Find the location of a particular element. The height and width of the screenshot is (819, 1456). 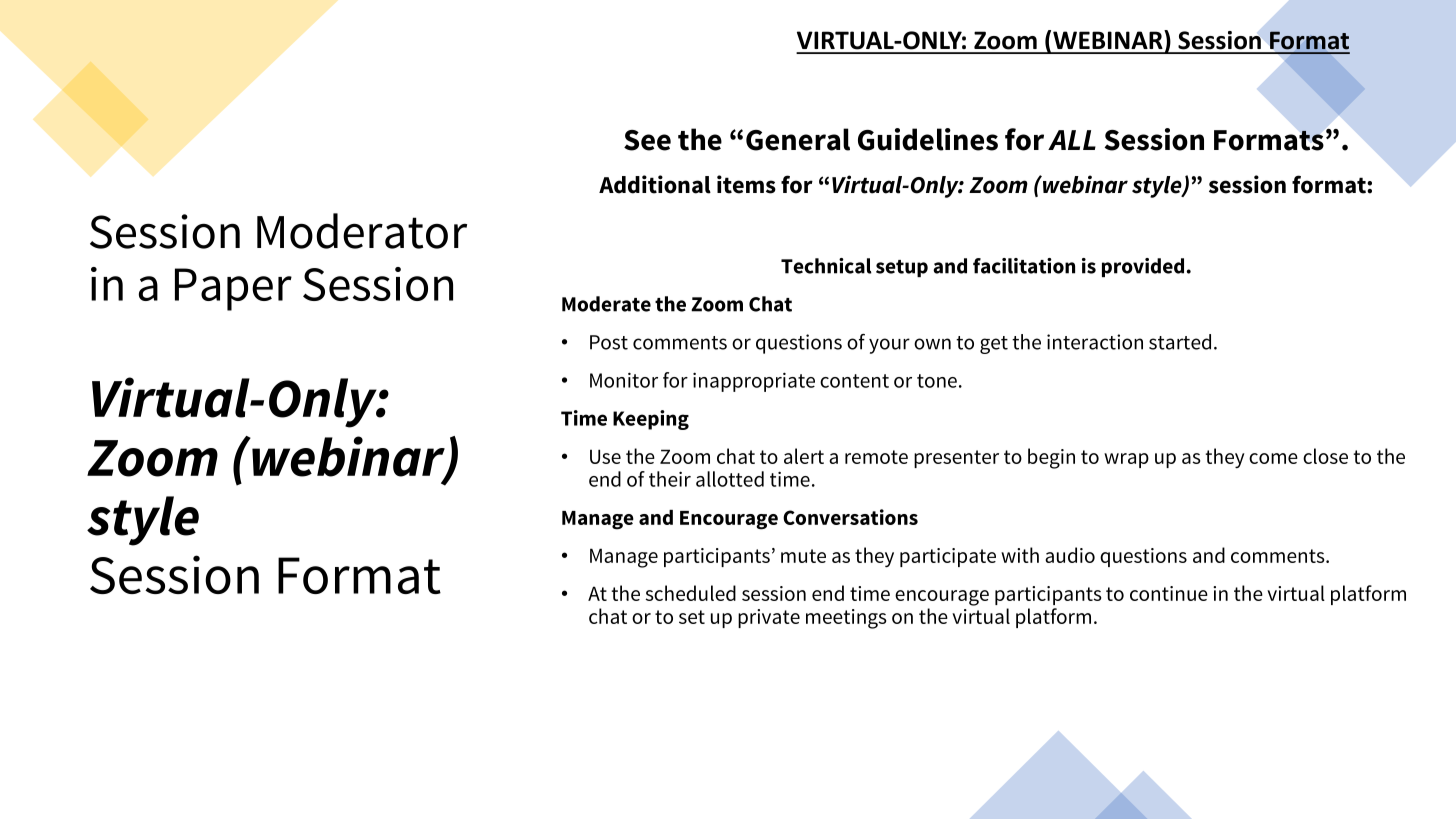

Guidelines is located at coordinates (928, 139).
